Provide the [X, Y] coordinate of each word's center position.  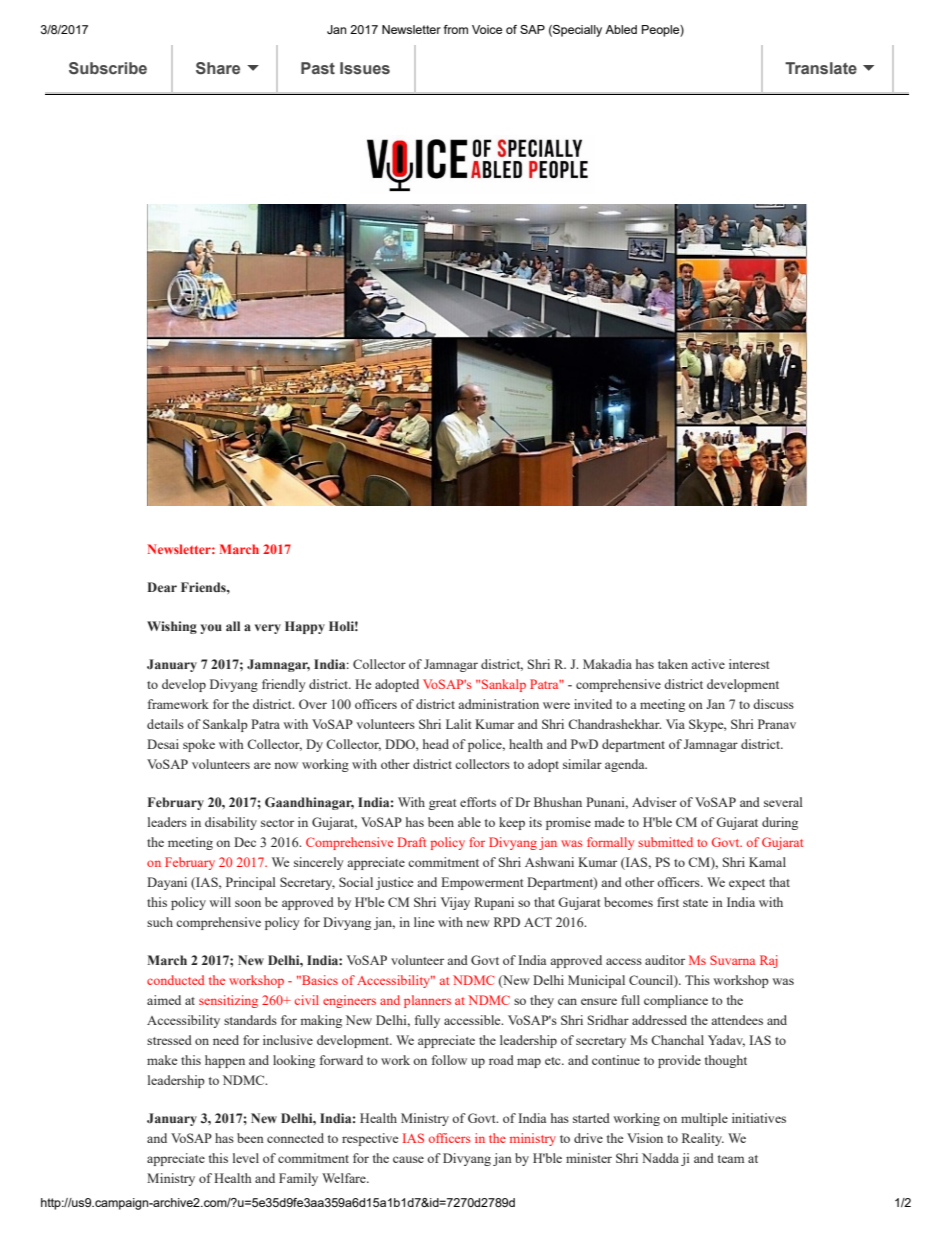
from [456, 29]
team [731, 1159]
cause [408, 1159]
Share [218, 68]
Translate [821, 68]
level [246, 1158]
